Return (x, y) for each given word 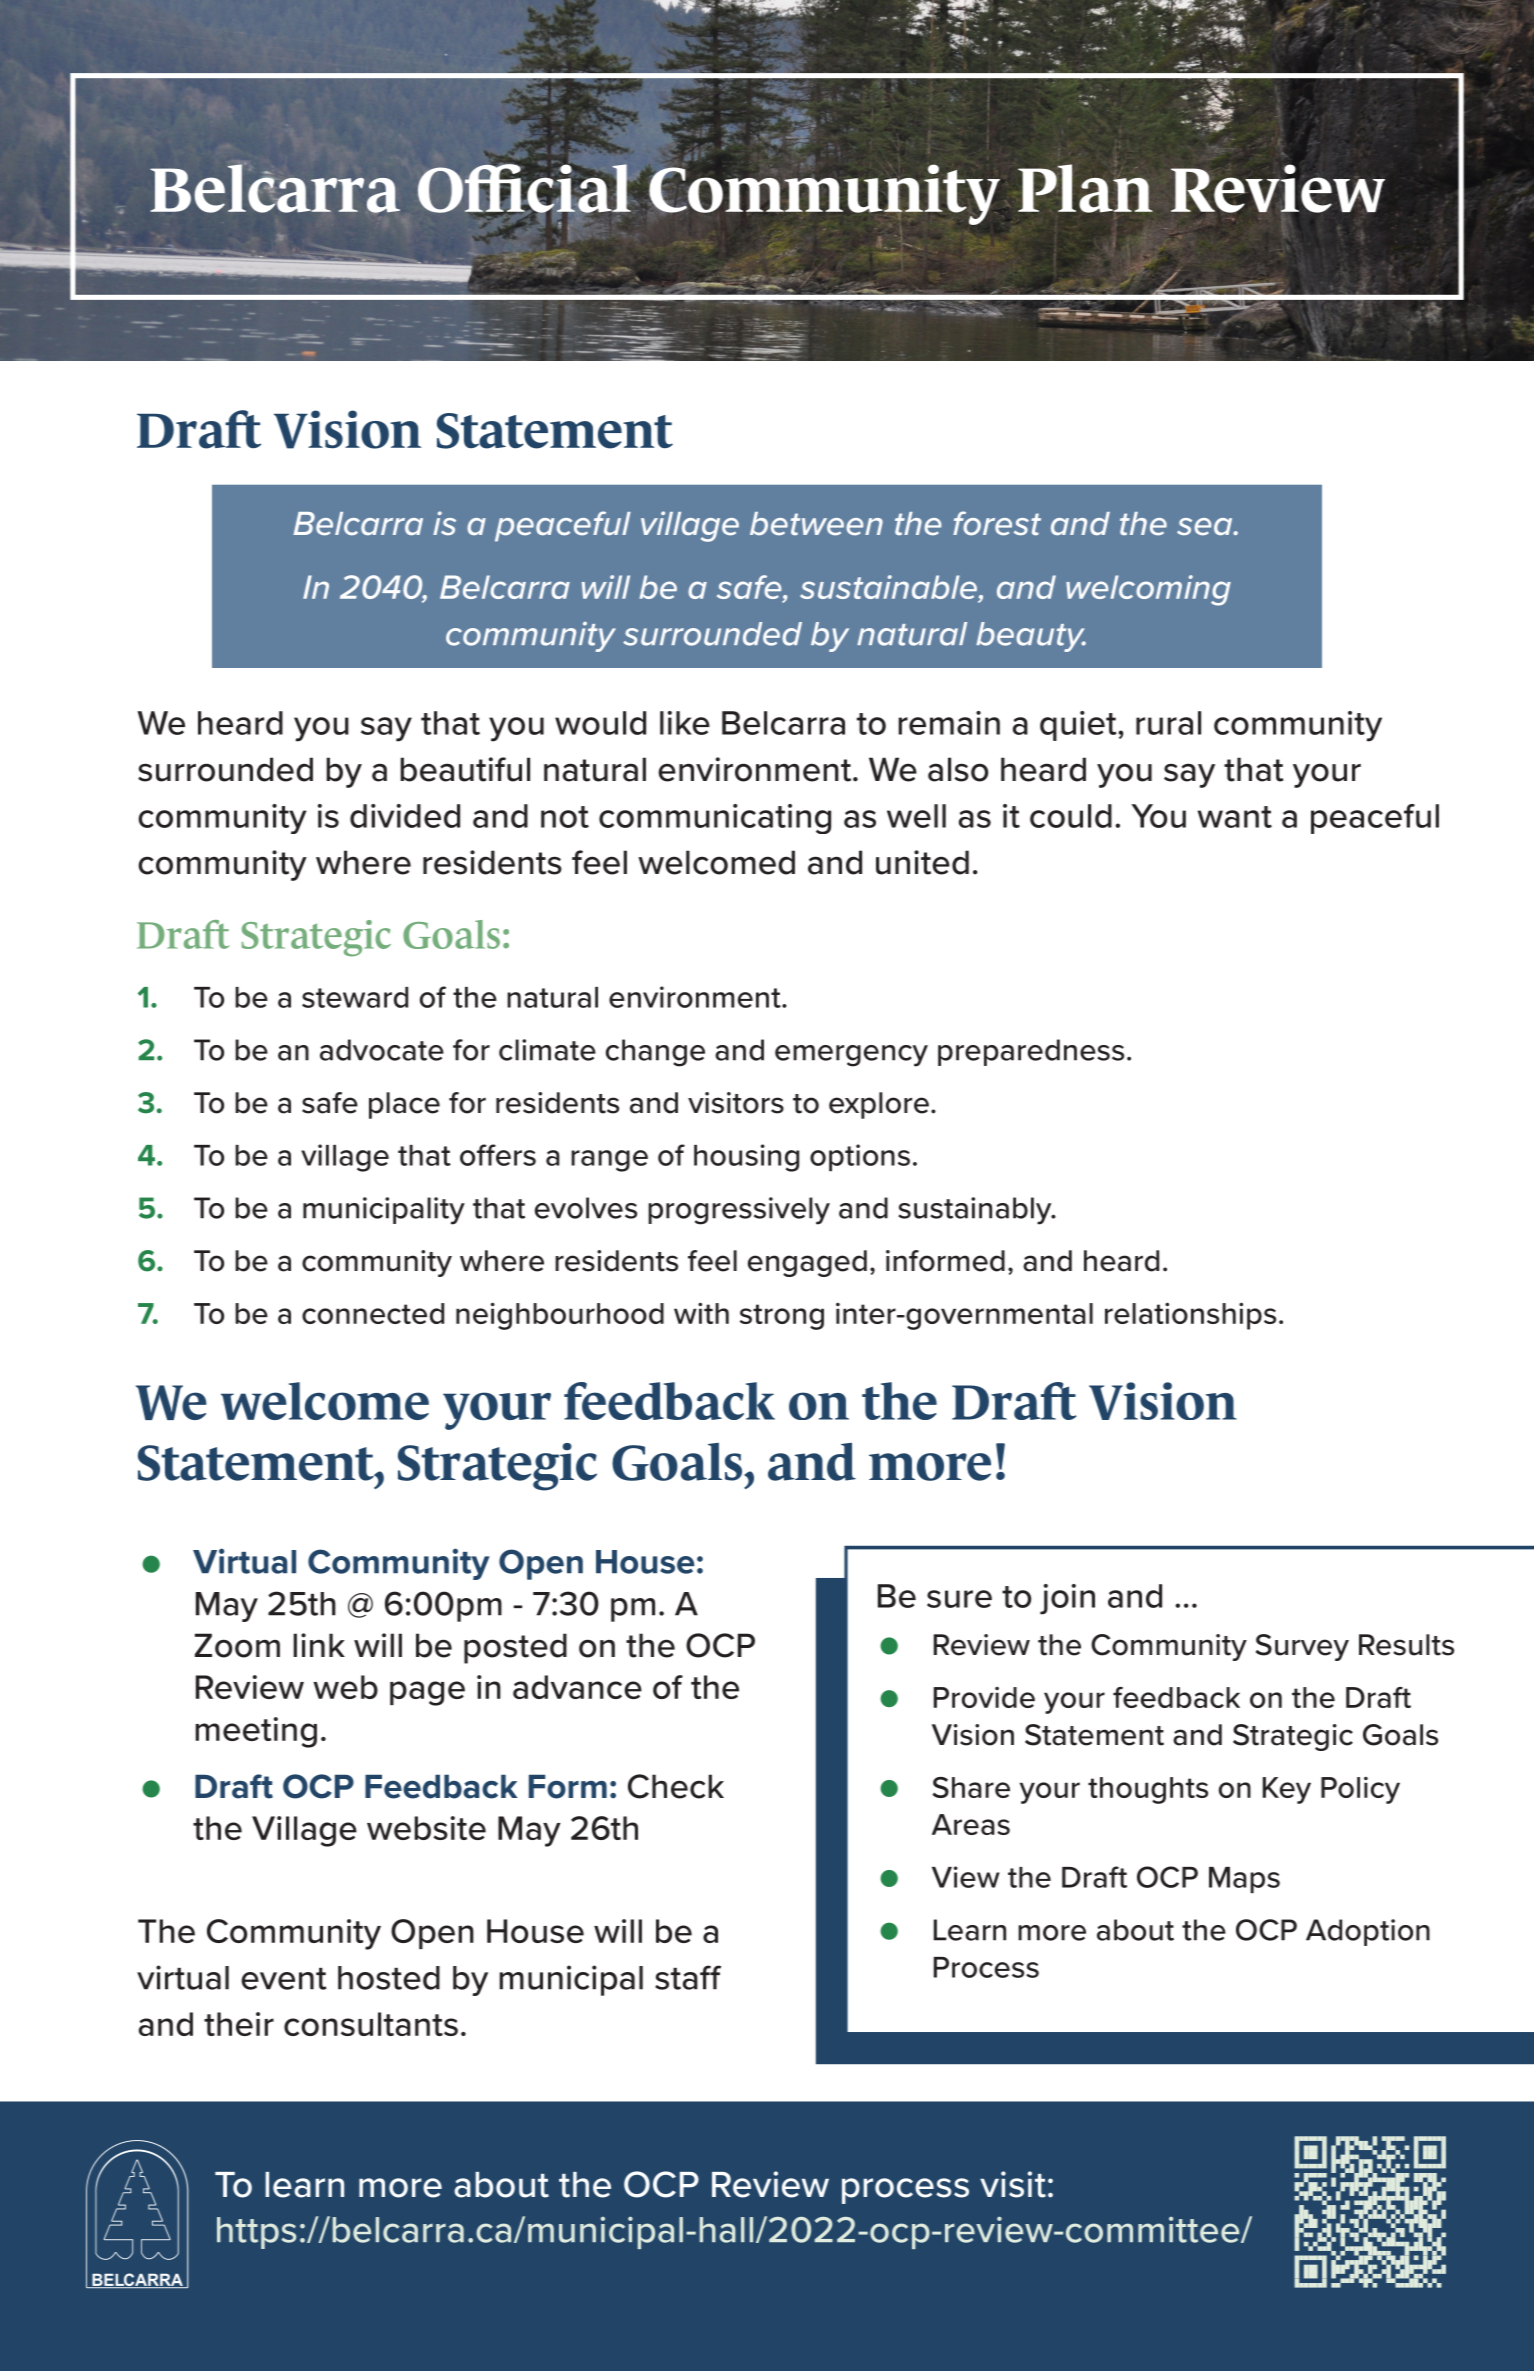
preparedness (1031, 1052)
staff (688, 1977)
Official (525, 188)
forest (997, 523)
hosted (389, 1978)
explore (879, 1105)
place (404, 1105)
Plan (1085, 188)
